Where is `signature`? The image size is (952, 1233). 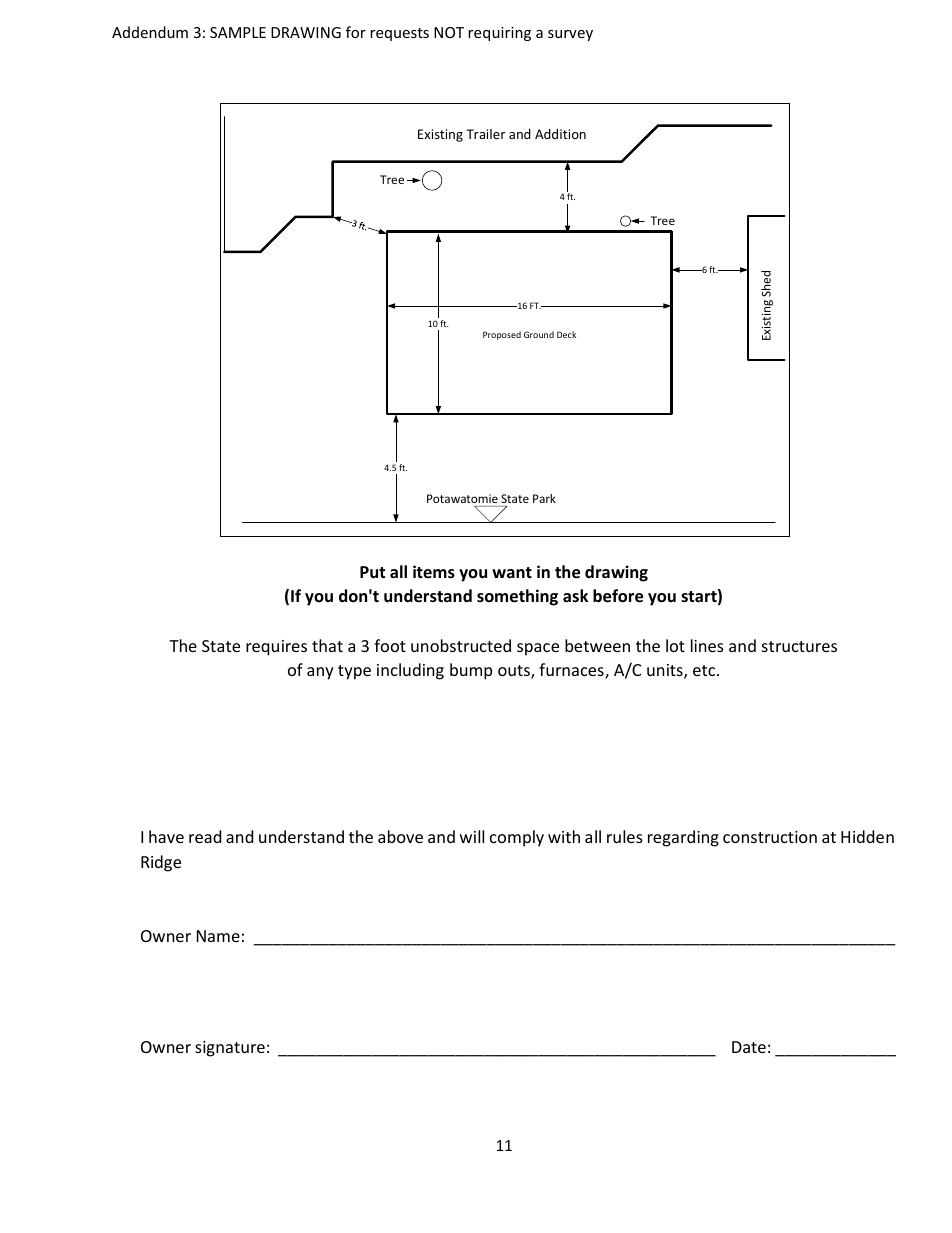
signature is located at coordinates (230, 1049).
